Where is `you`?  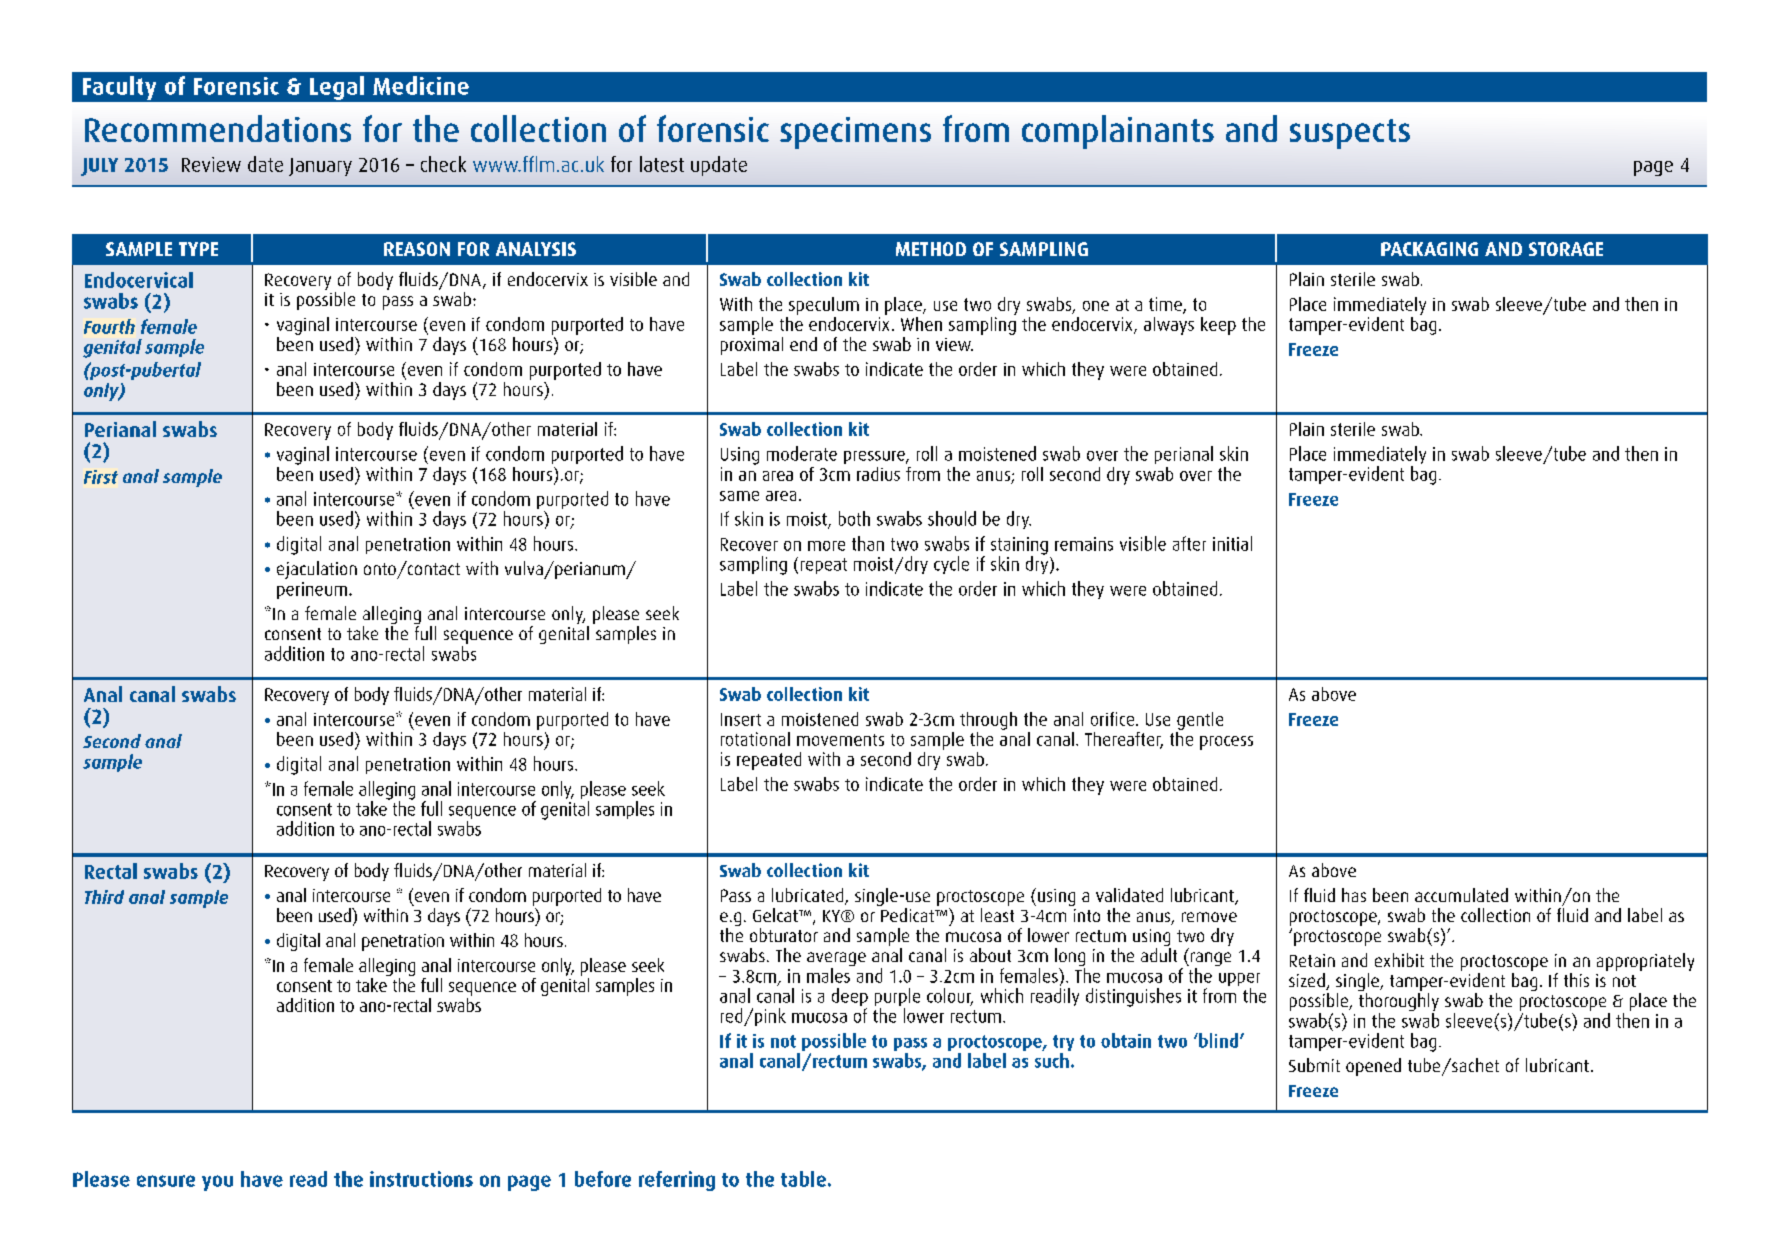
you is located at coordinates (217, 1183).
